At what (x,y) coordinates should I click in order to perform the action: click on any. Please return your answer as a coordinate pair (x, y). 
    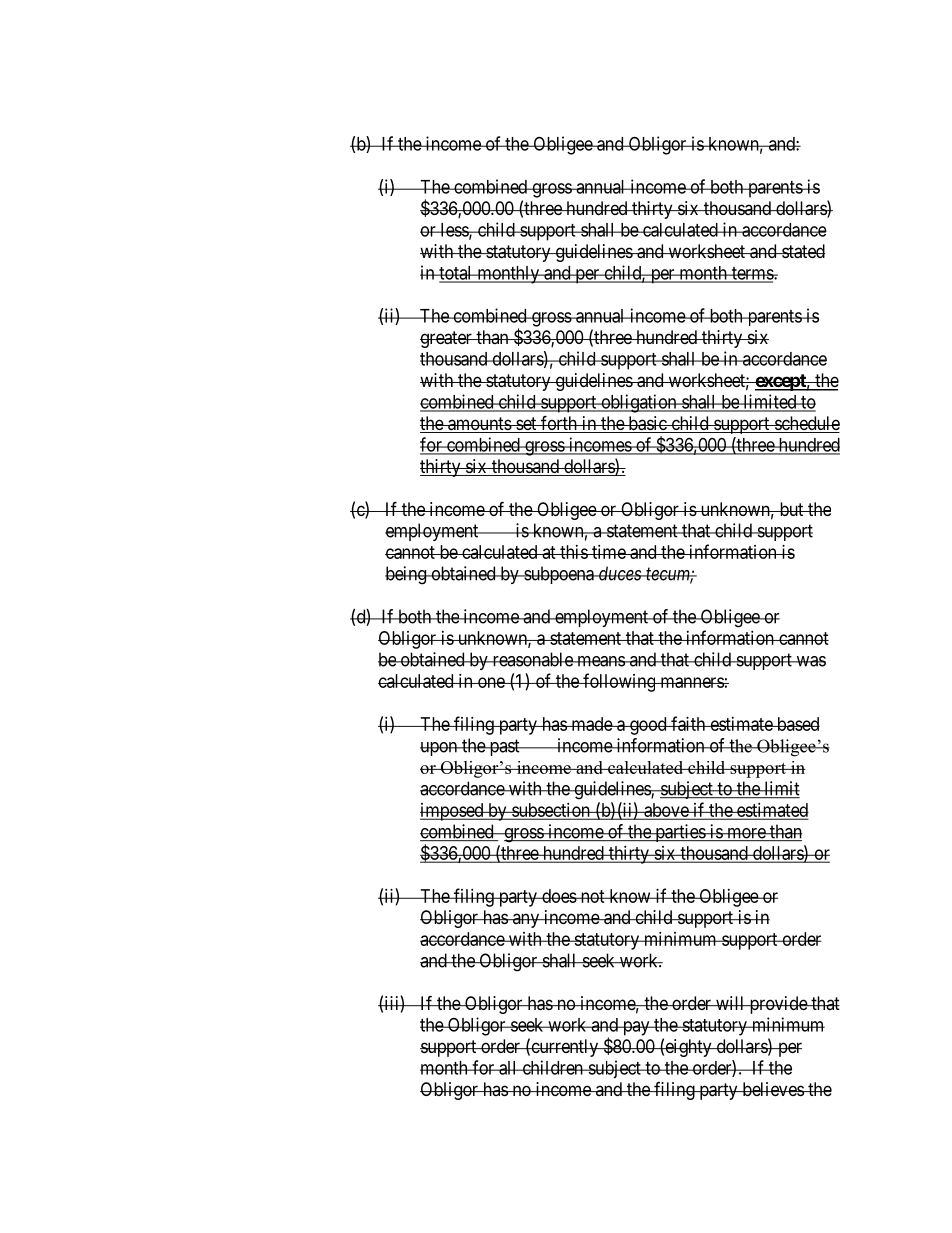
    Looking at the image, I should click on (526, 920).
